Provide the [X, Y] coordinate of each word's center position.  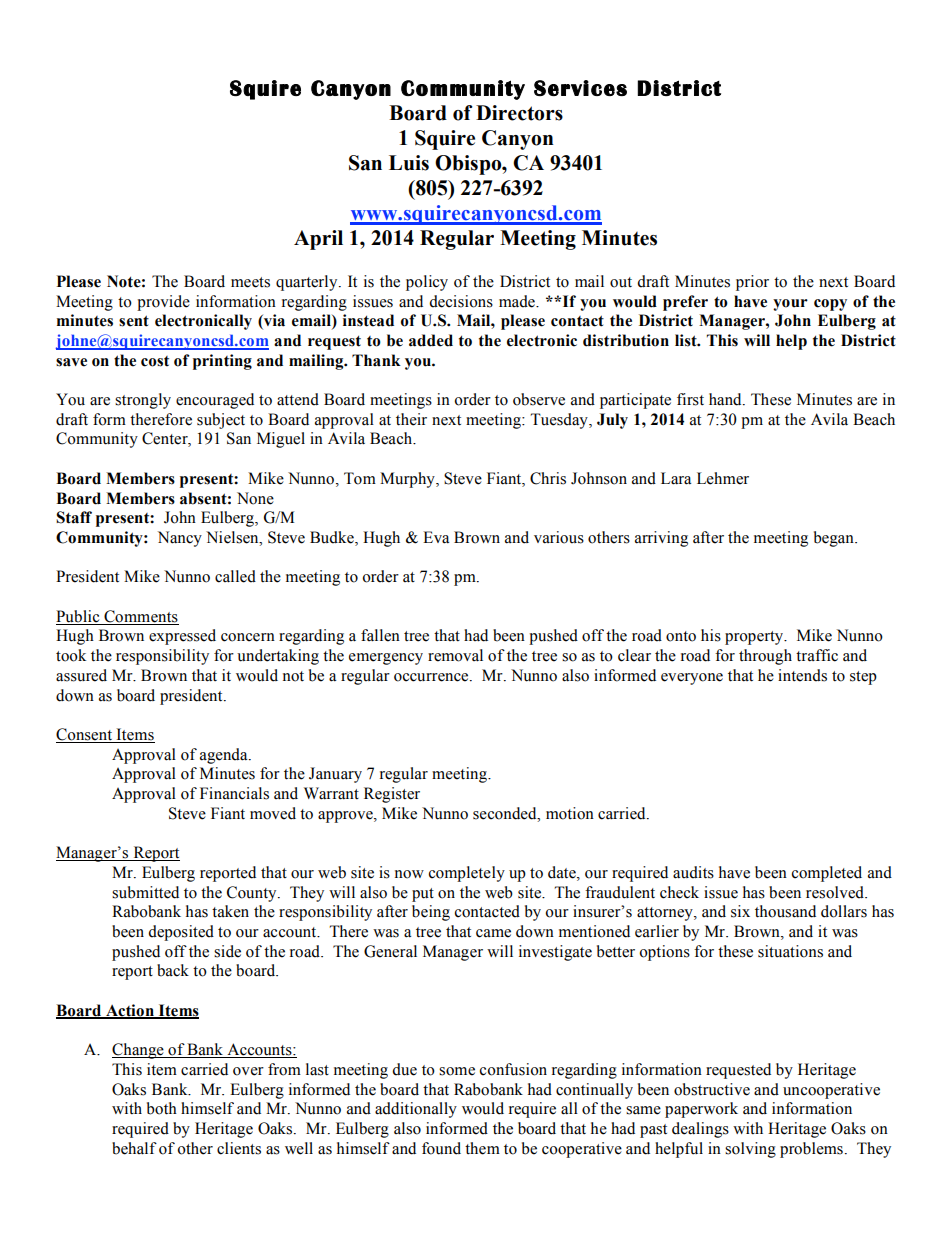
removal [455, 655]
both [162, 1108]
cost [155, 361]
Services [580, 88]
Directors [519, 113]
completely [467, 874]
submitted [145, 892]
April [318, 240]
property [755, 638]
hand [726, 399]
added [431, 340]
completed [827, 874]
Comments [140, 617]
